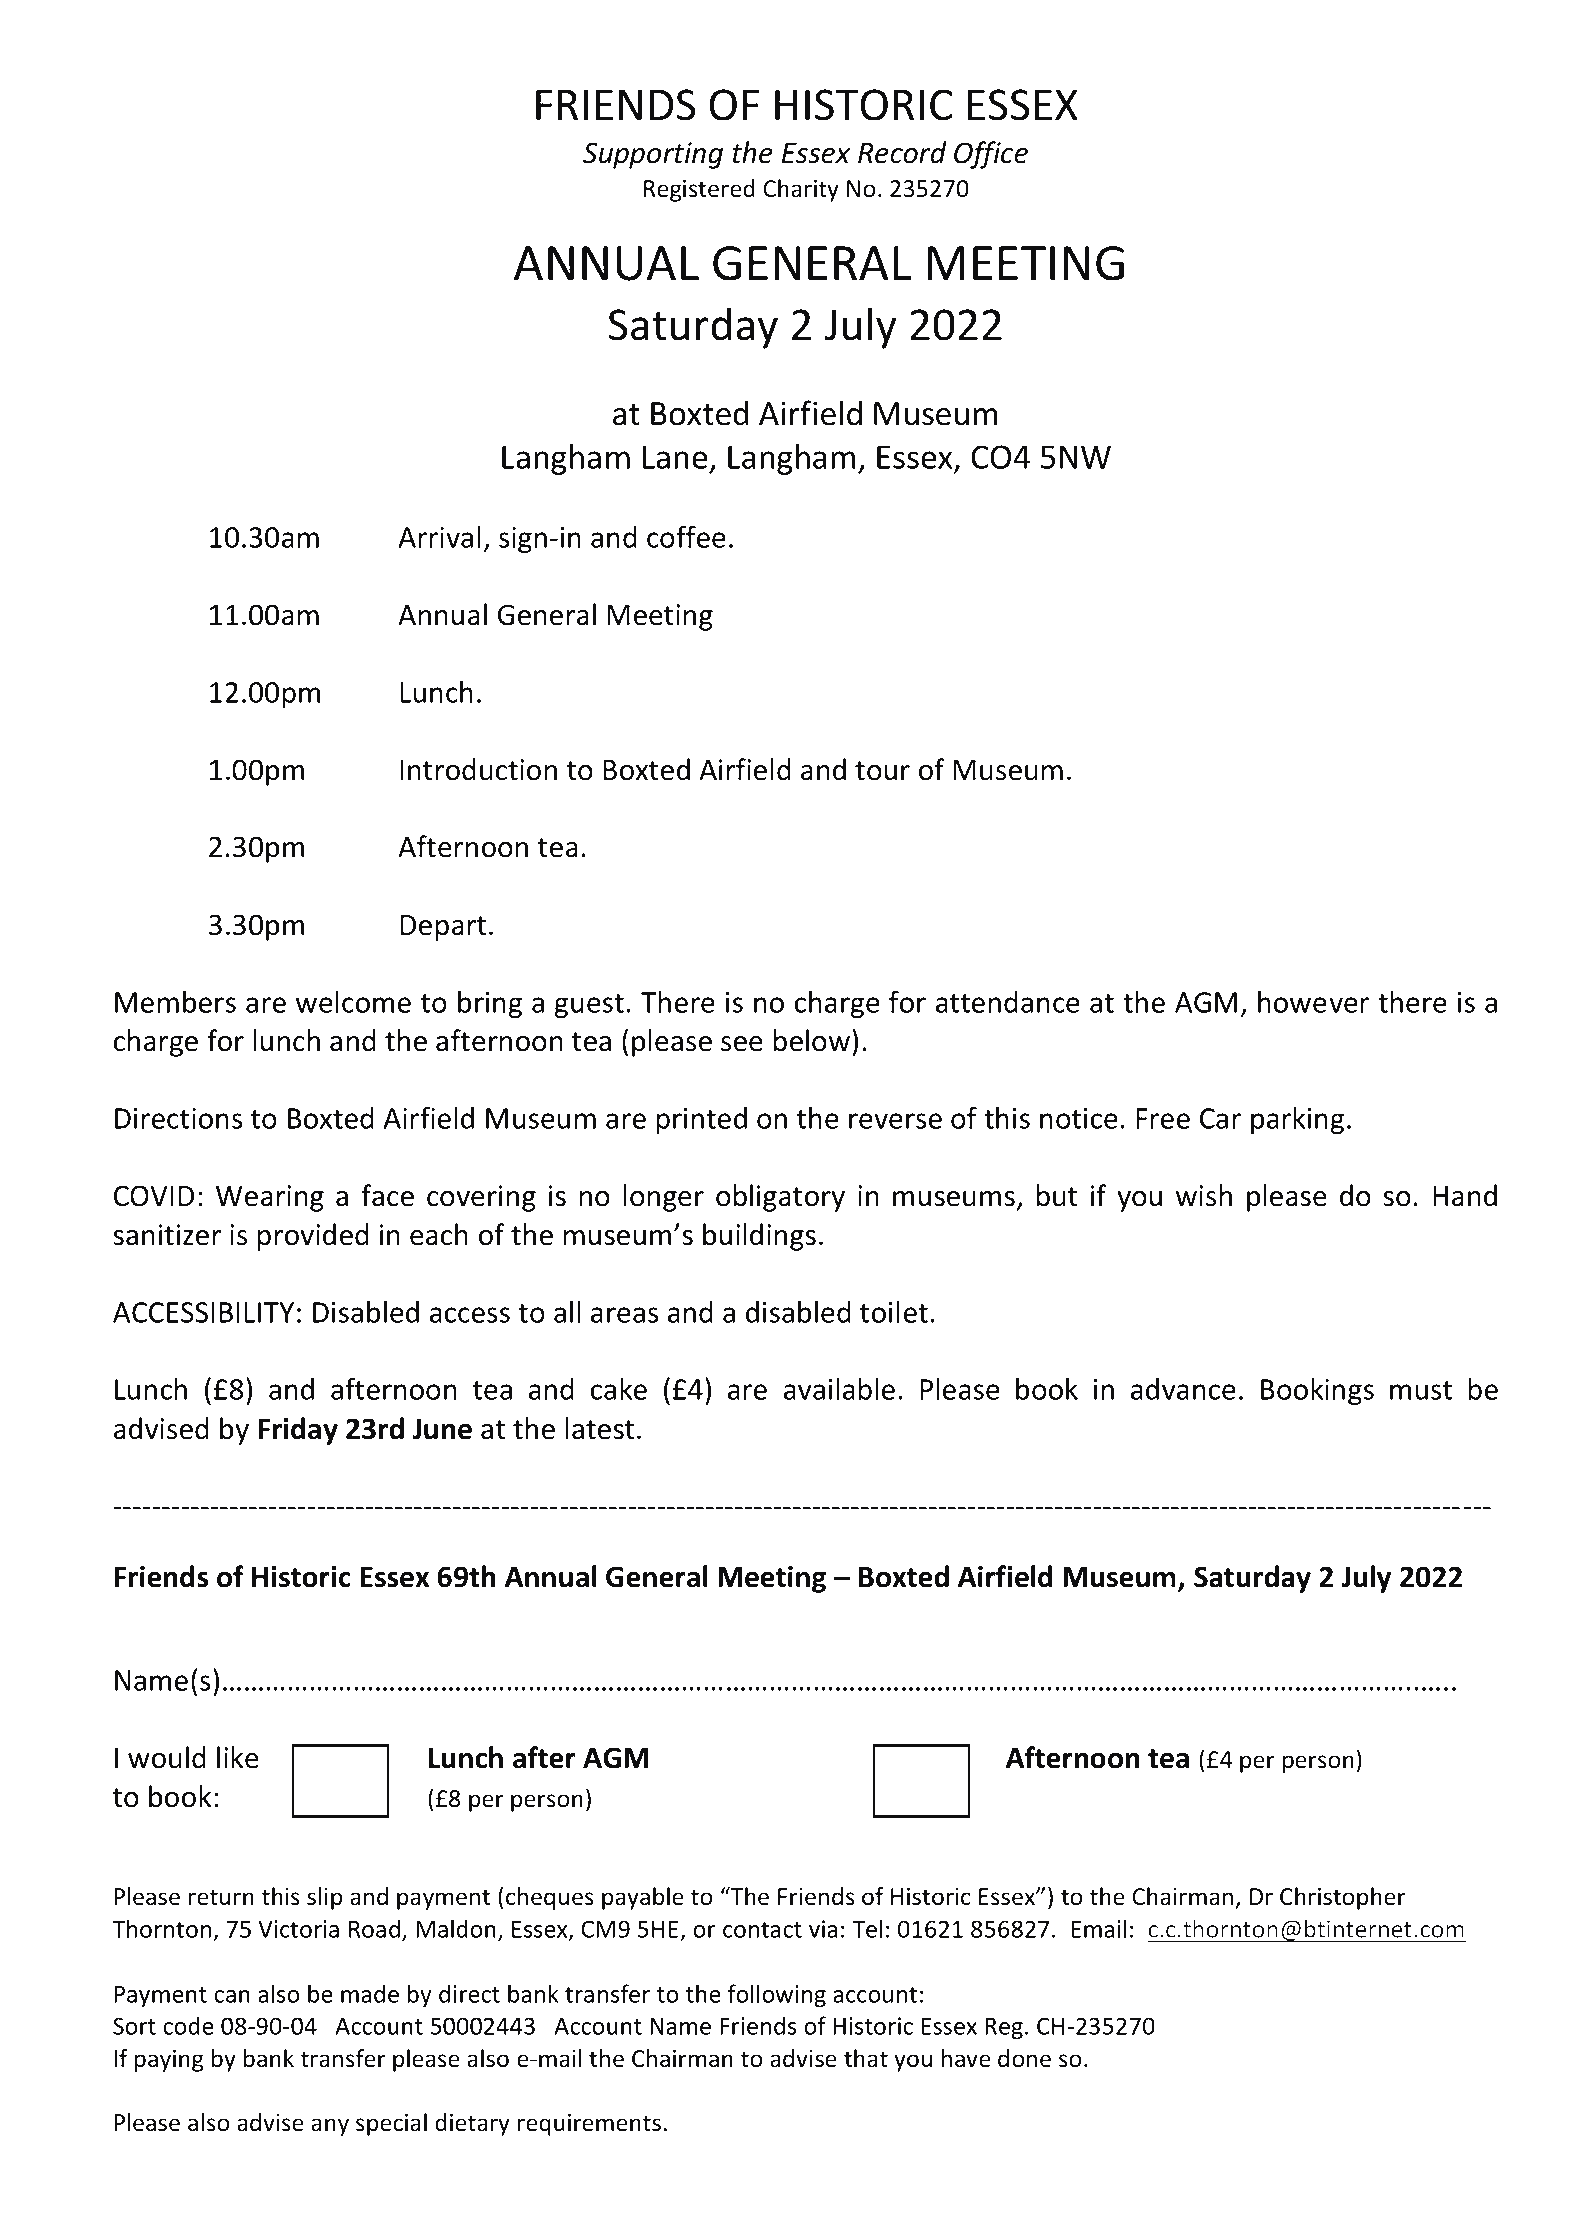  What do you see at coordinates (478, 769) in the screenshot?
I see `Introduction` at bounding box center [478, 769].
